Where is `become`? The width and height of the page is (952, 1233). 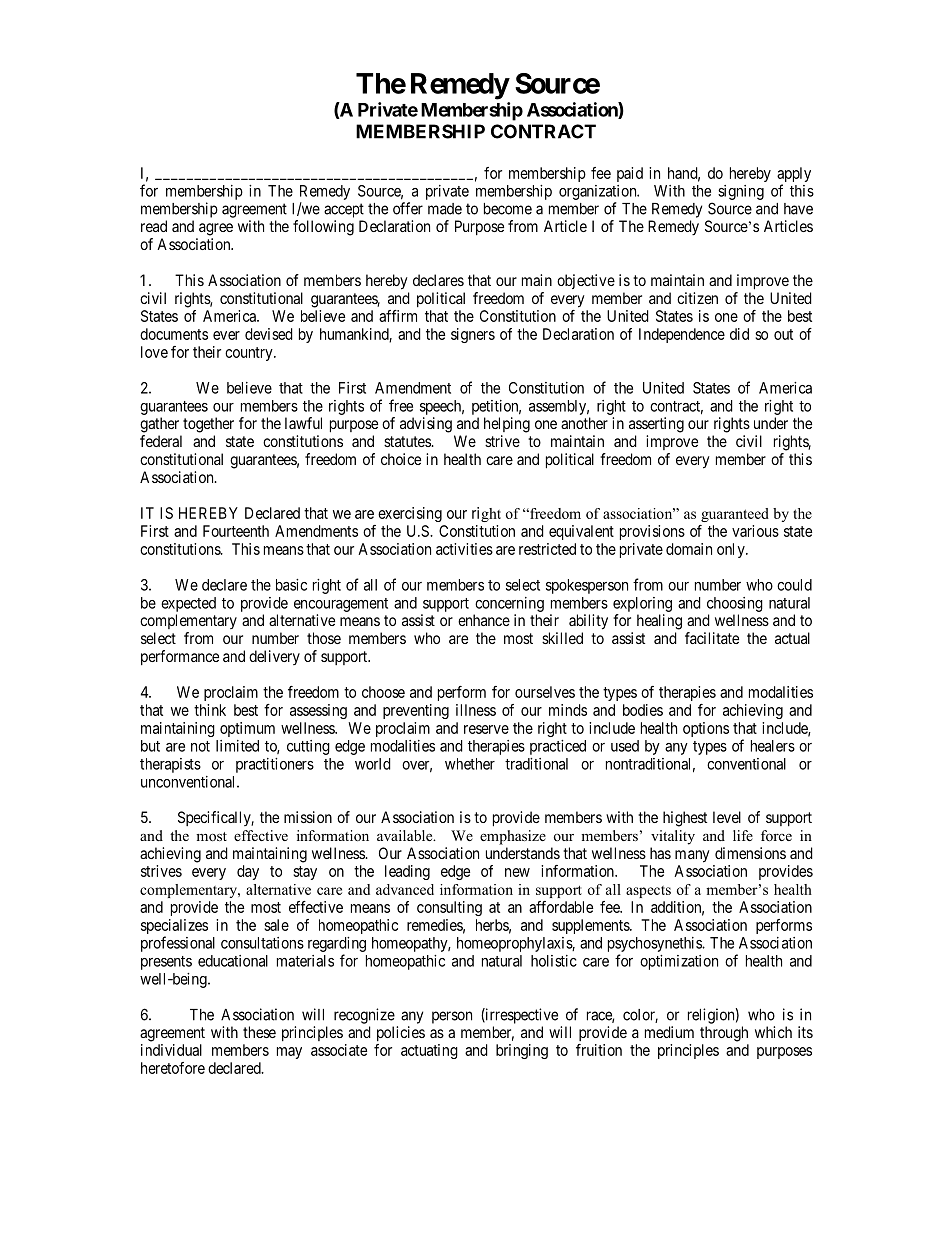 become is located at coordinates (508, 209).
